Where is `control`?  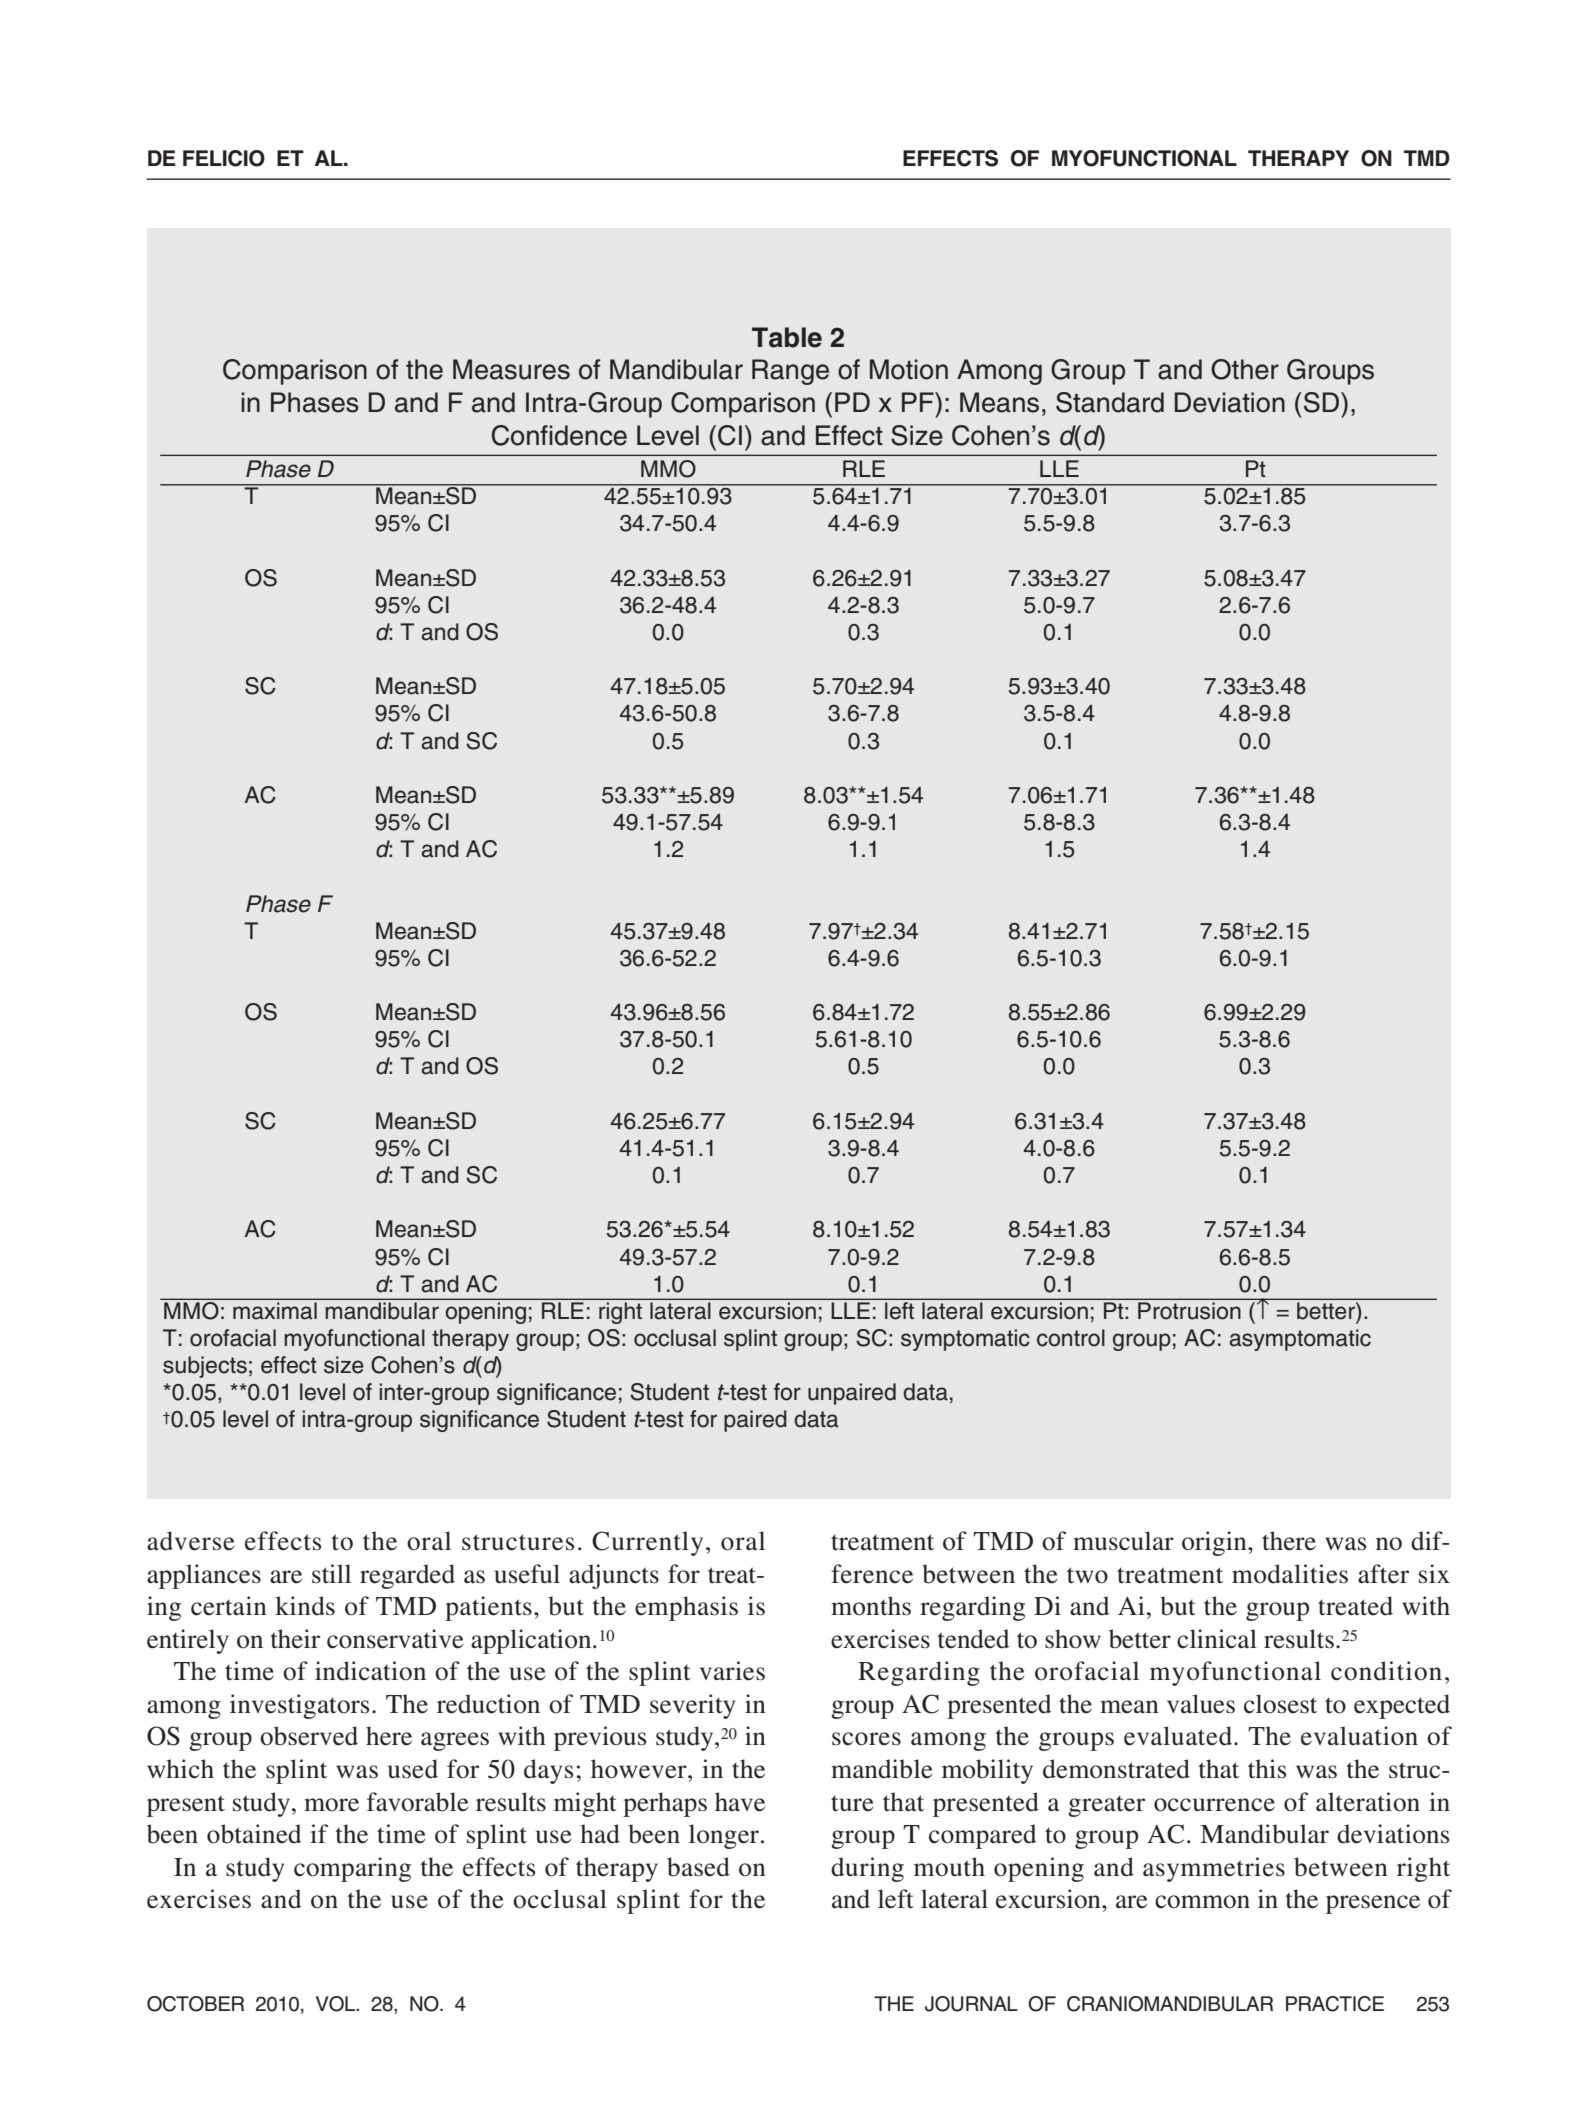
control is located at coordinates (1071, 1338).
